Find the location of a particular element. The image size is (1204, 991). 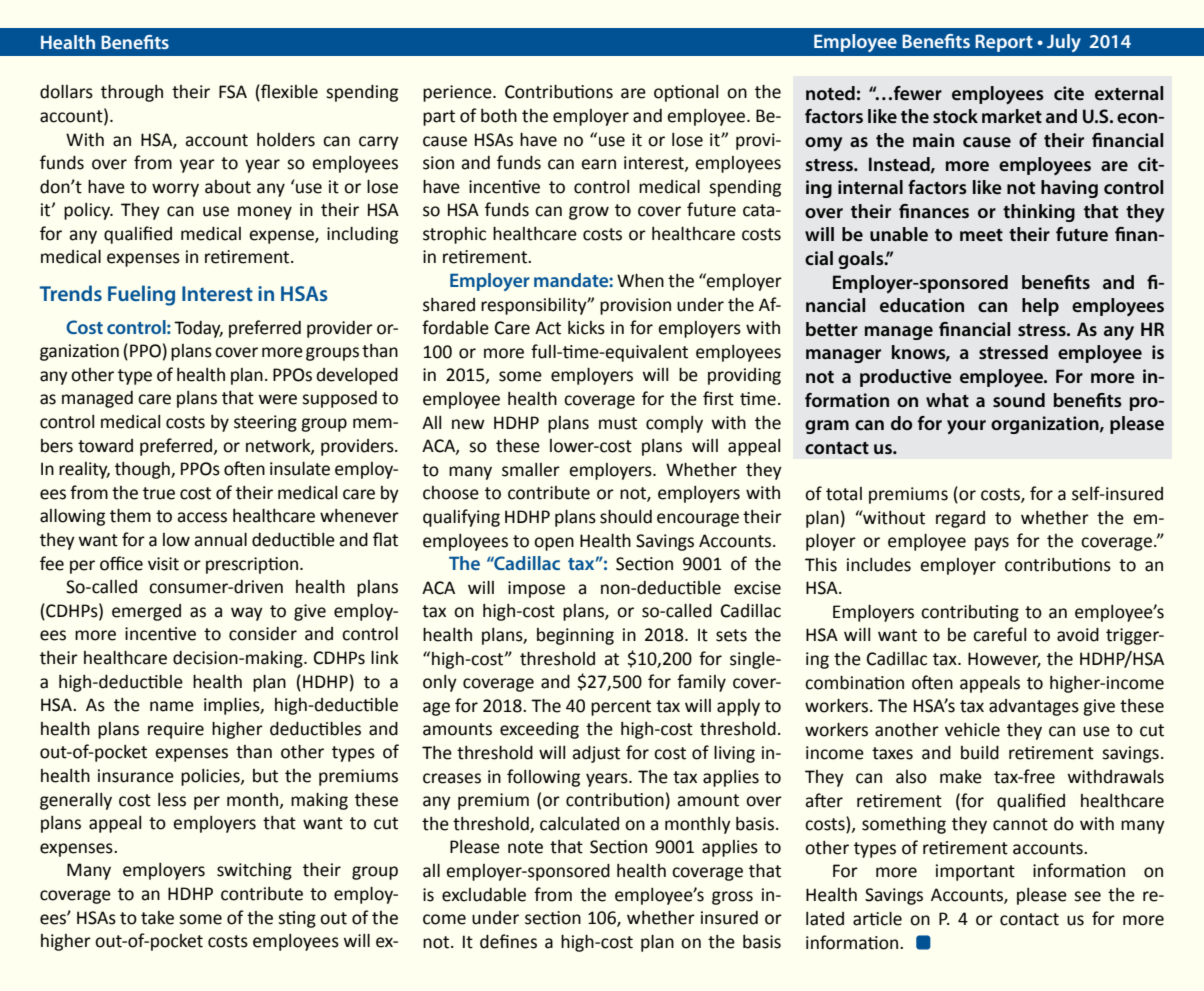

take is located at coordinates (157, 918).
